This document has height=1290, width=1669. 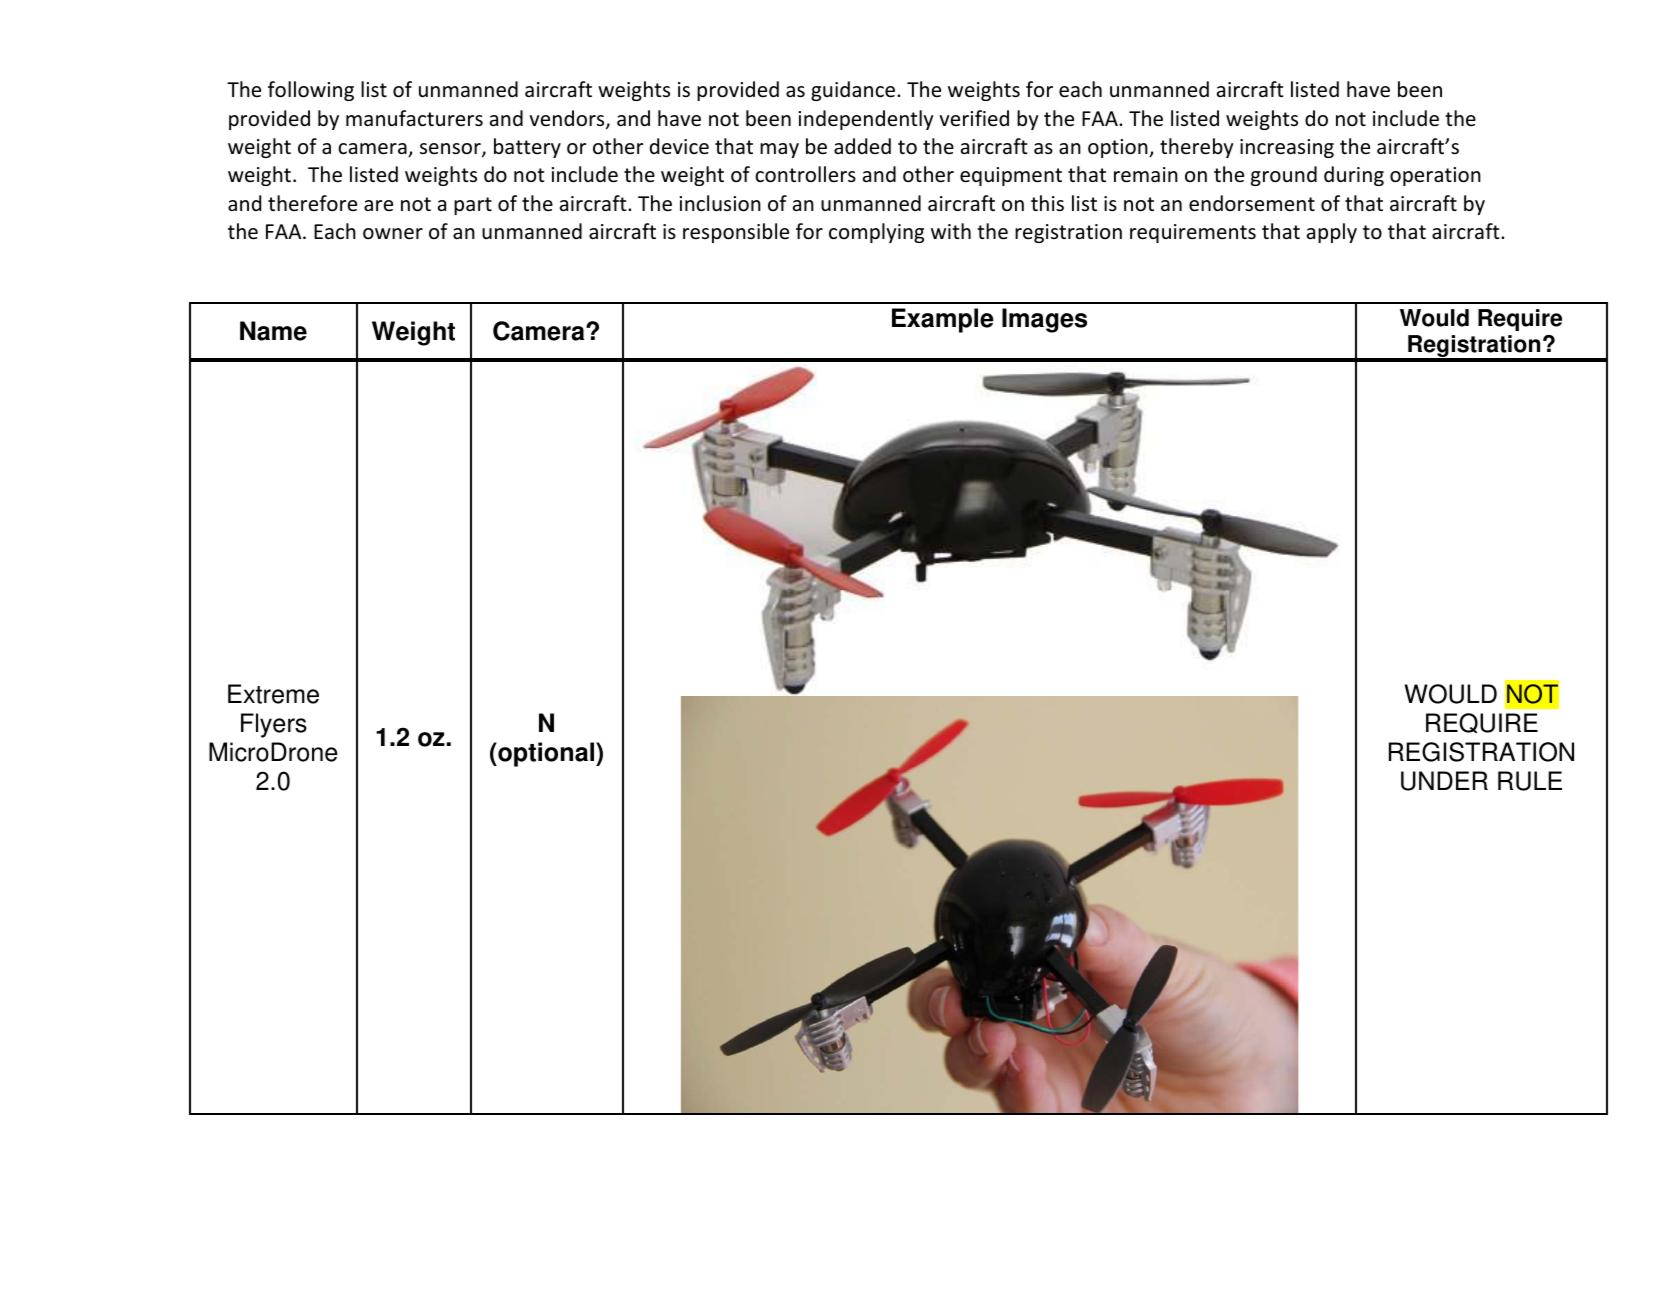 I want to click on independently, so click(x=866, y=120).
